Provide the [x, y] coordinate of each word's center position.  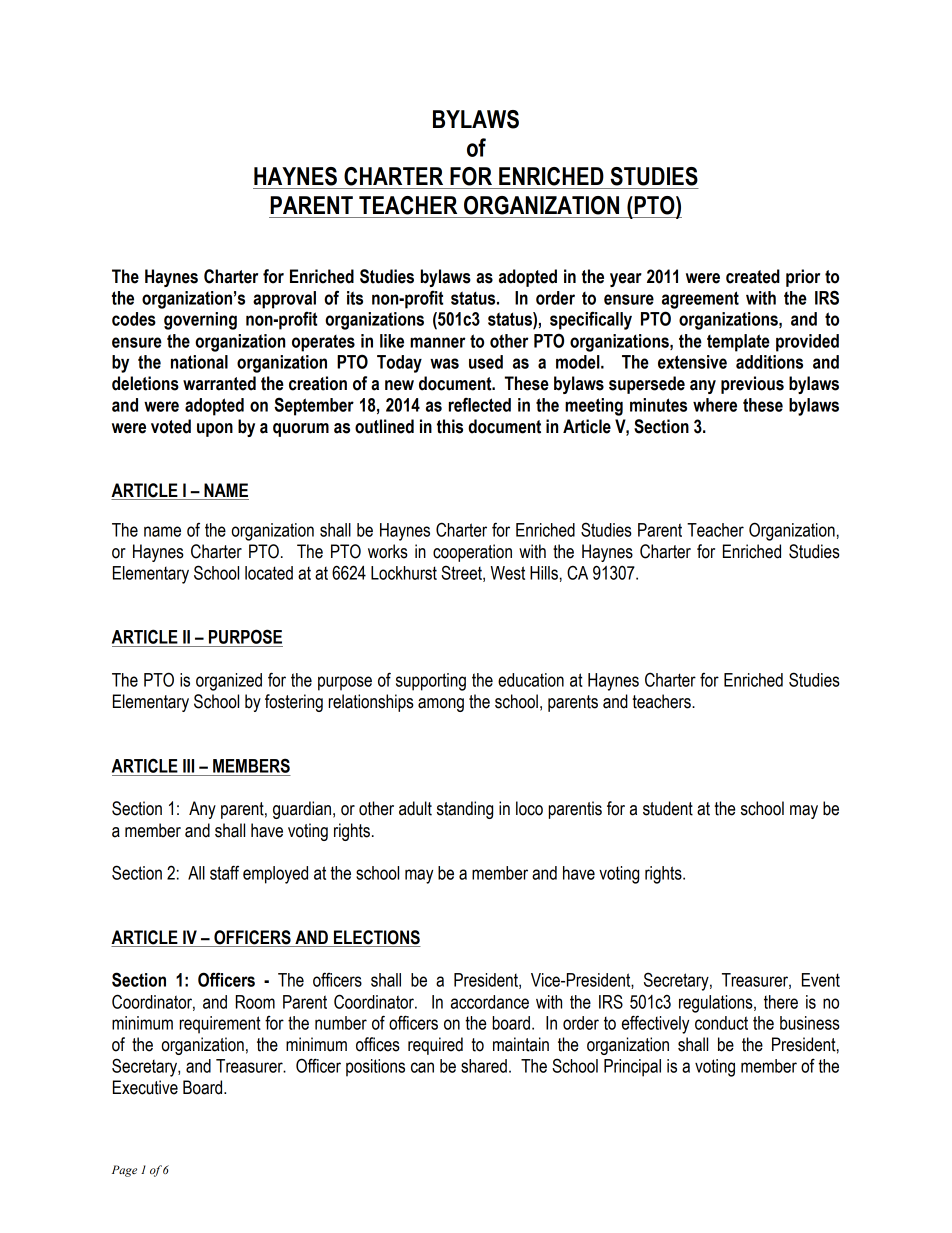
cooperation [472, 553]
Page [124, 1171]
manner [438, 342]
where [715, 405]
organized [229, 682]
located [269, 573]
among [441, 705]
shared [484, 1066]
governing [200, 321]
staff [224, 872]
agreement [700, 300]
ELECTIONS [376, 938]
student [668, 808]
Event [821, 980]
